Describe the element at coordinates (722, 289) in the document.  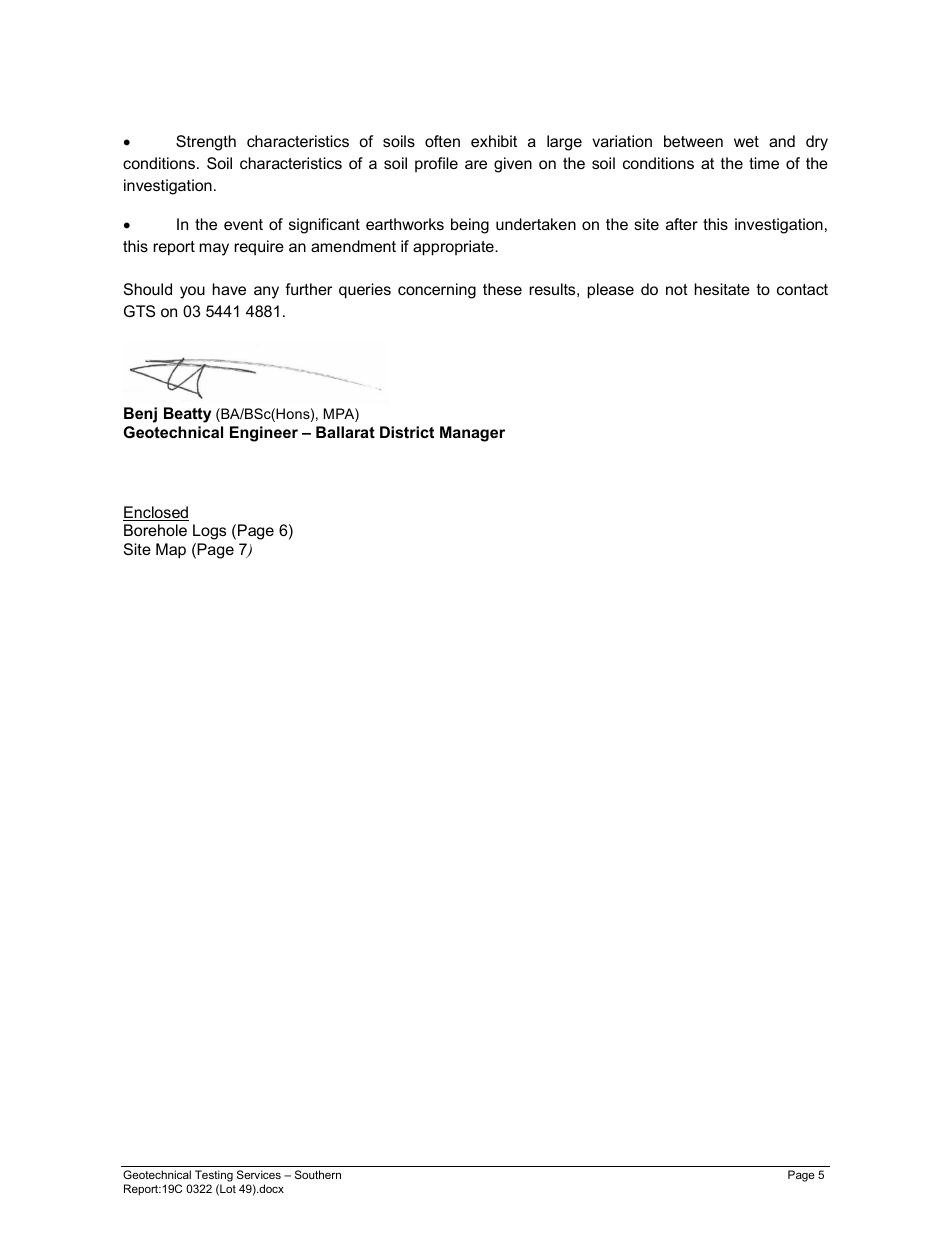
I see `hesitate` at that location.
